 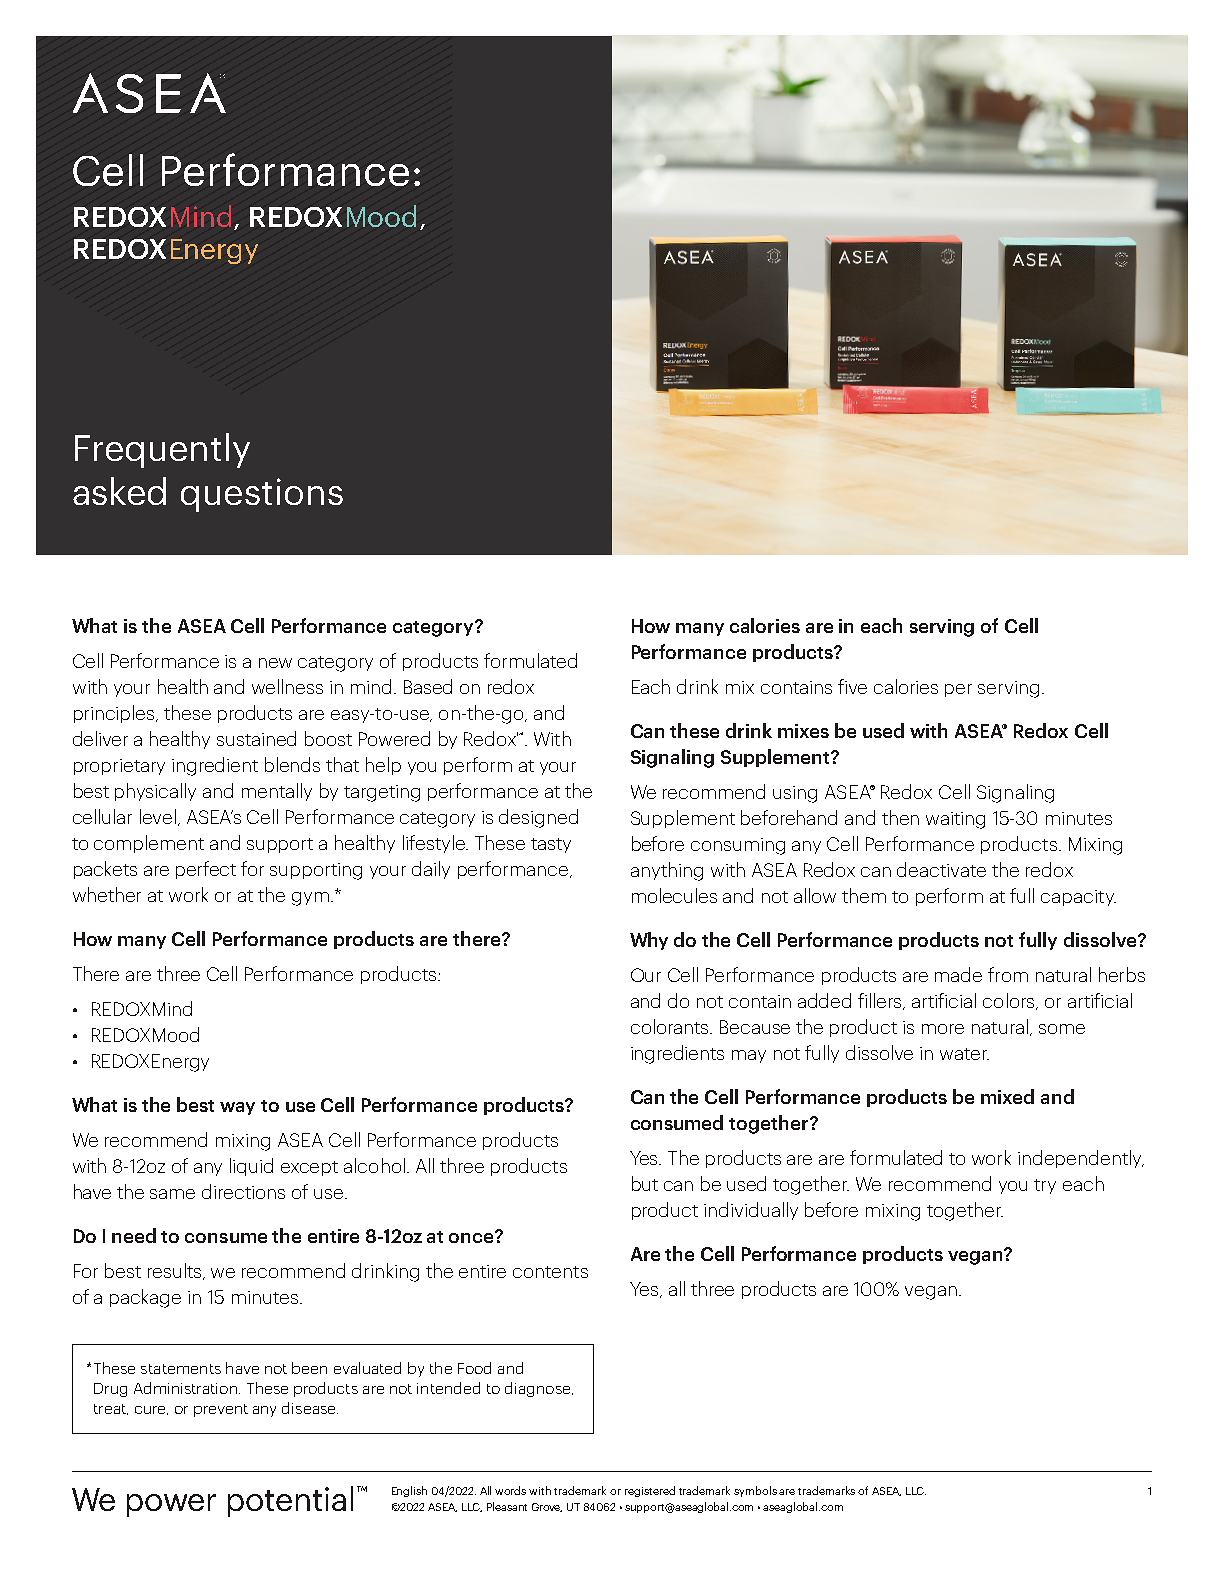 I want to click on Based, so click(x=428, y=686).
